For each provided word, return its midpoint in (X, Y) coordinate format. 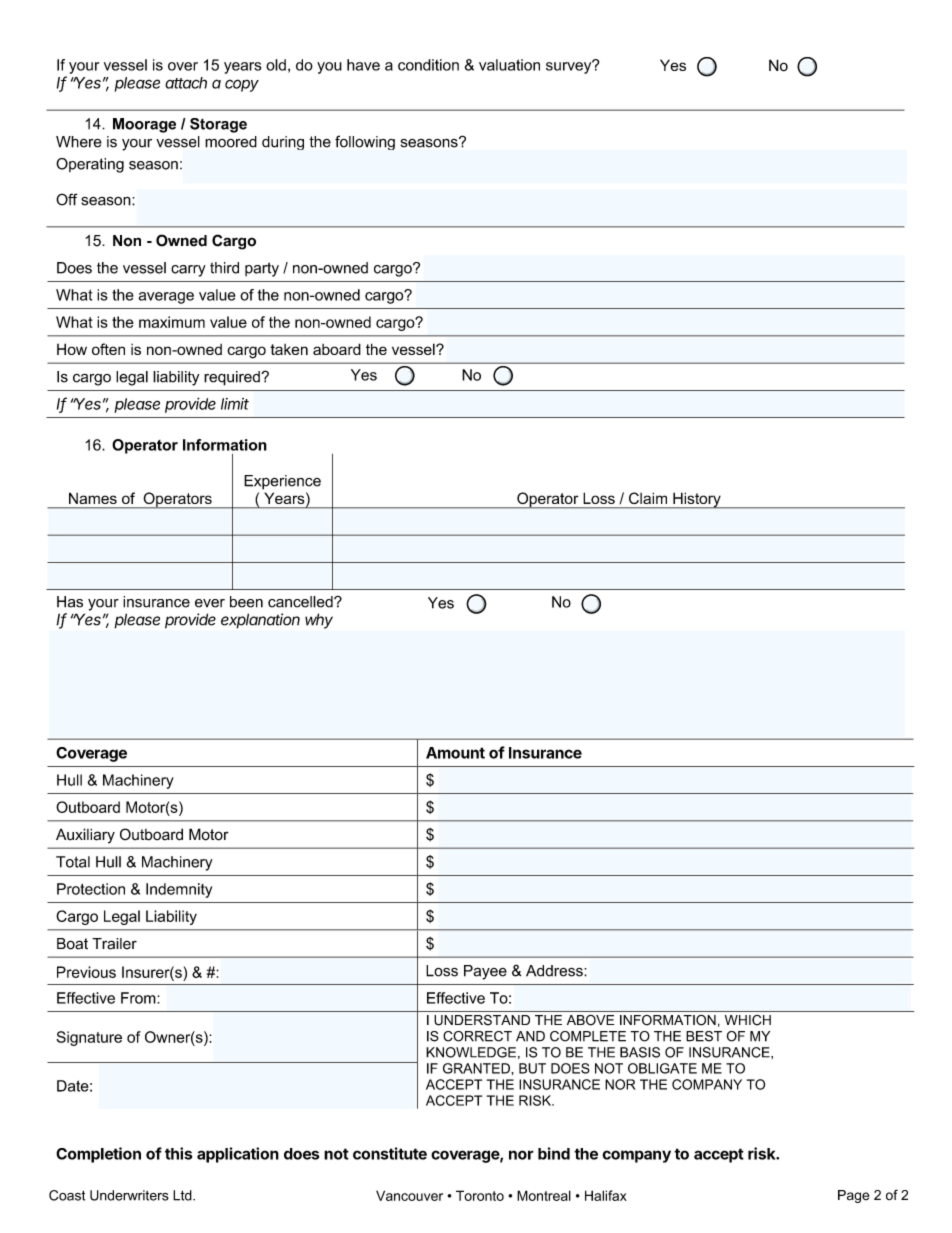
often (108, 349)
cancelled (301, 602)
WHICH (748, 1020)
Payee (485, 972)
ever (210, 603)
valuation (509, 65)
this (178, 1153)
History (697, 500)
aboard (337, 349)
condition (428, 65)
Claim (648, 498)
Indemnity (179, 890)
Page (853, 1196)
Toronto (480, 1195)
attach (186, 83)
